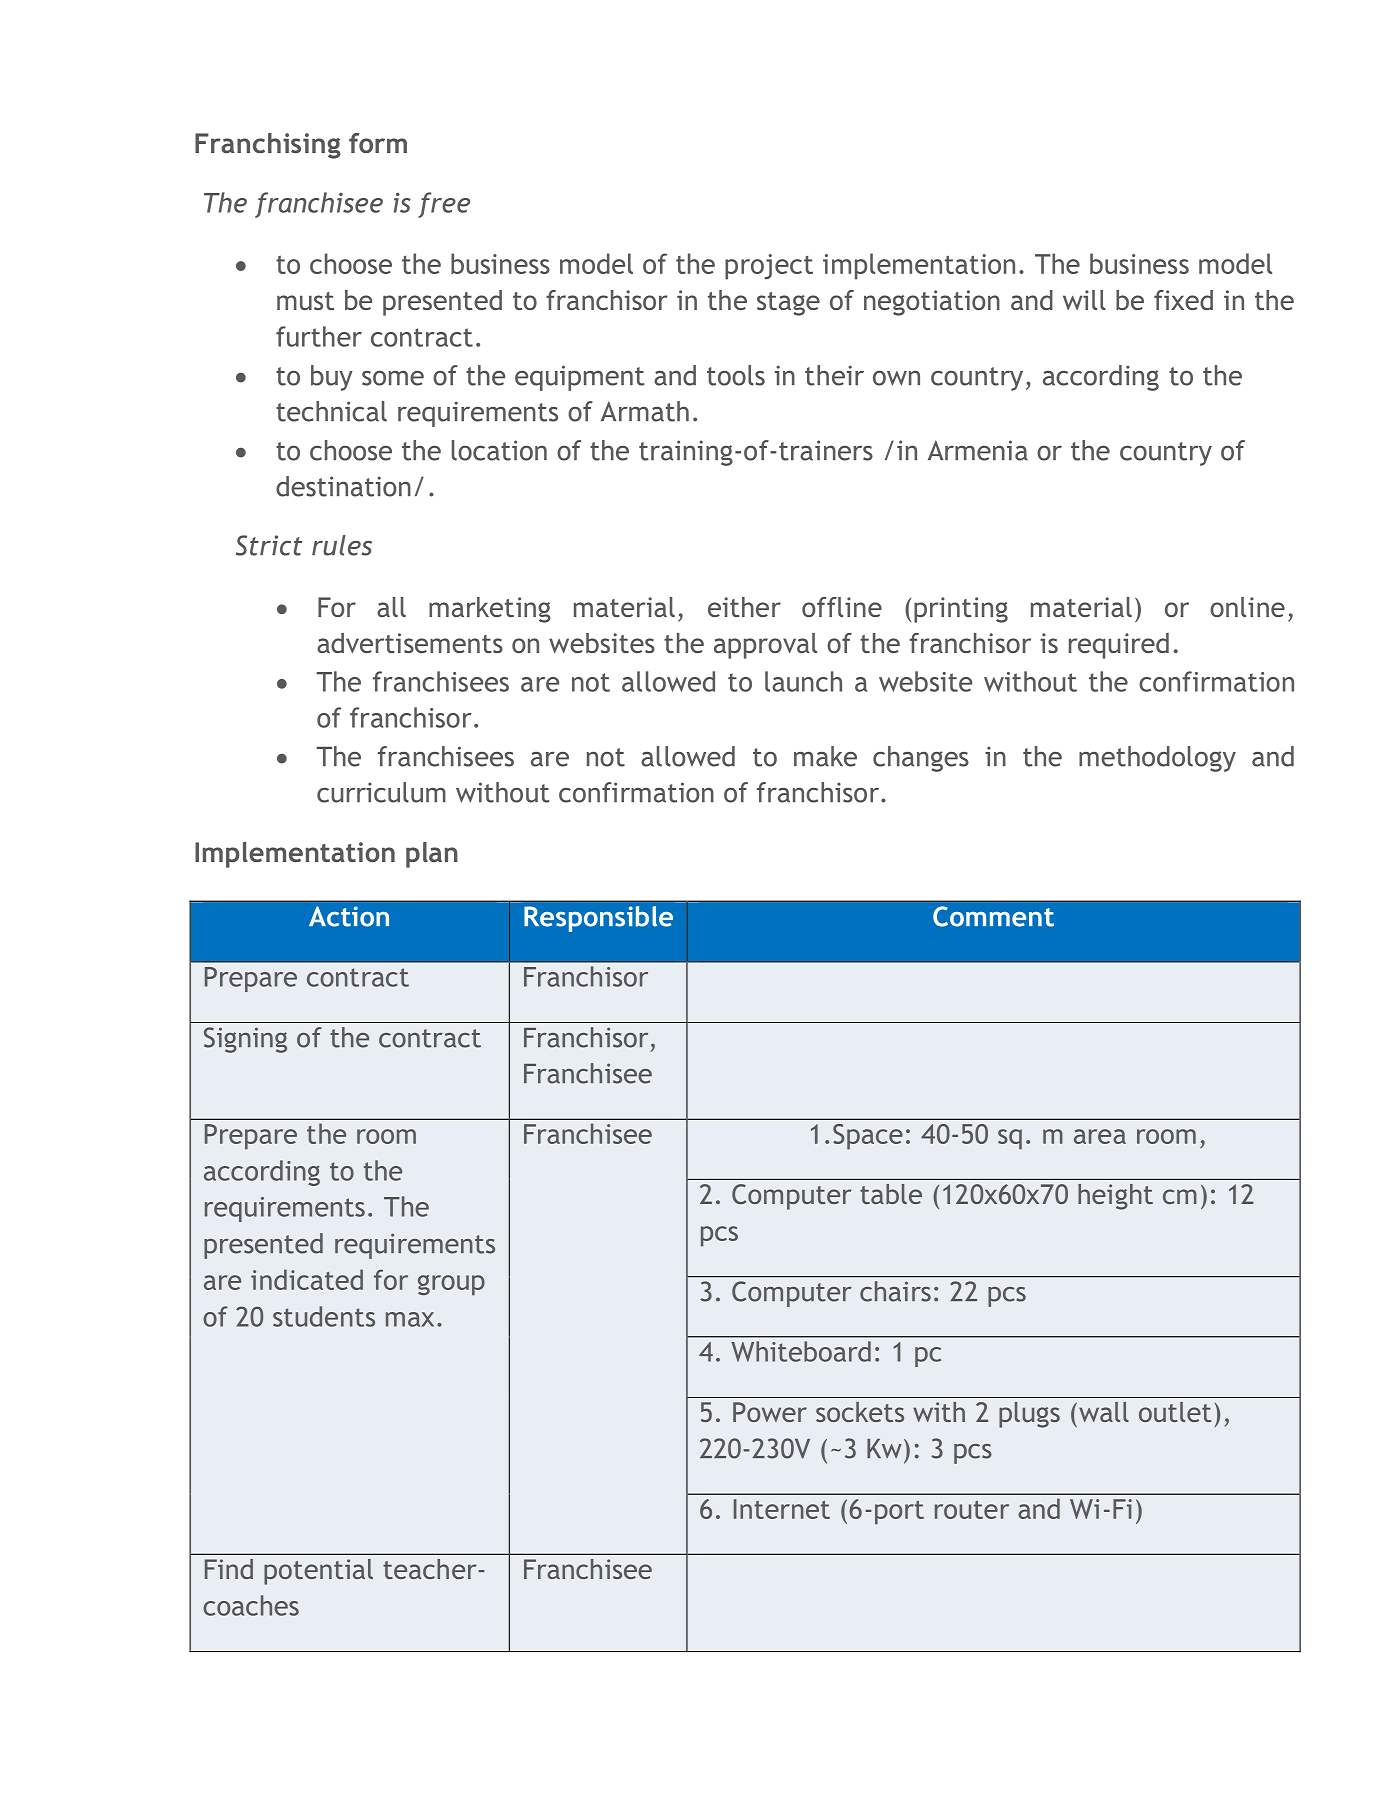 The height and width of the screenshot is (1803, 1393). Describe the element at coordinates (765, 646) in the screenshot. I see `approval` at that location.
